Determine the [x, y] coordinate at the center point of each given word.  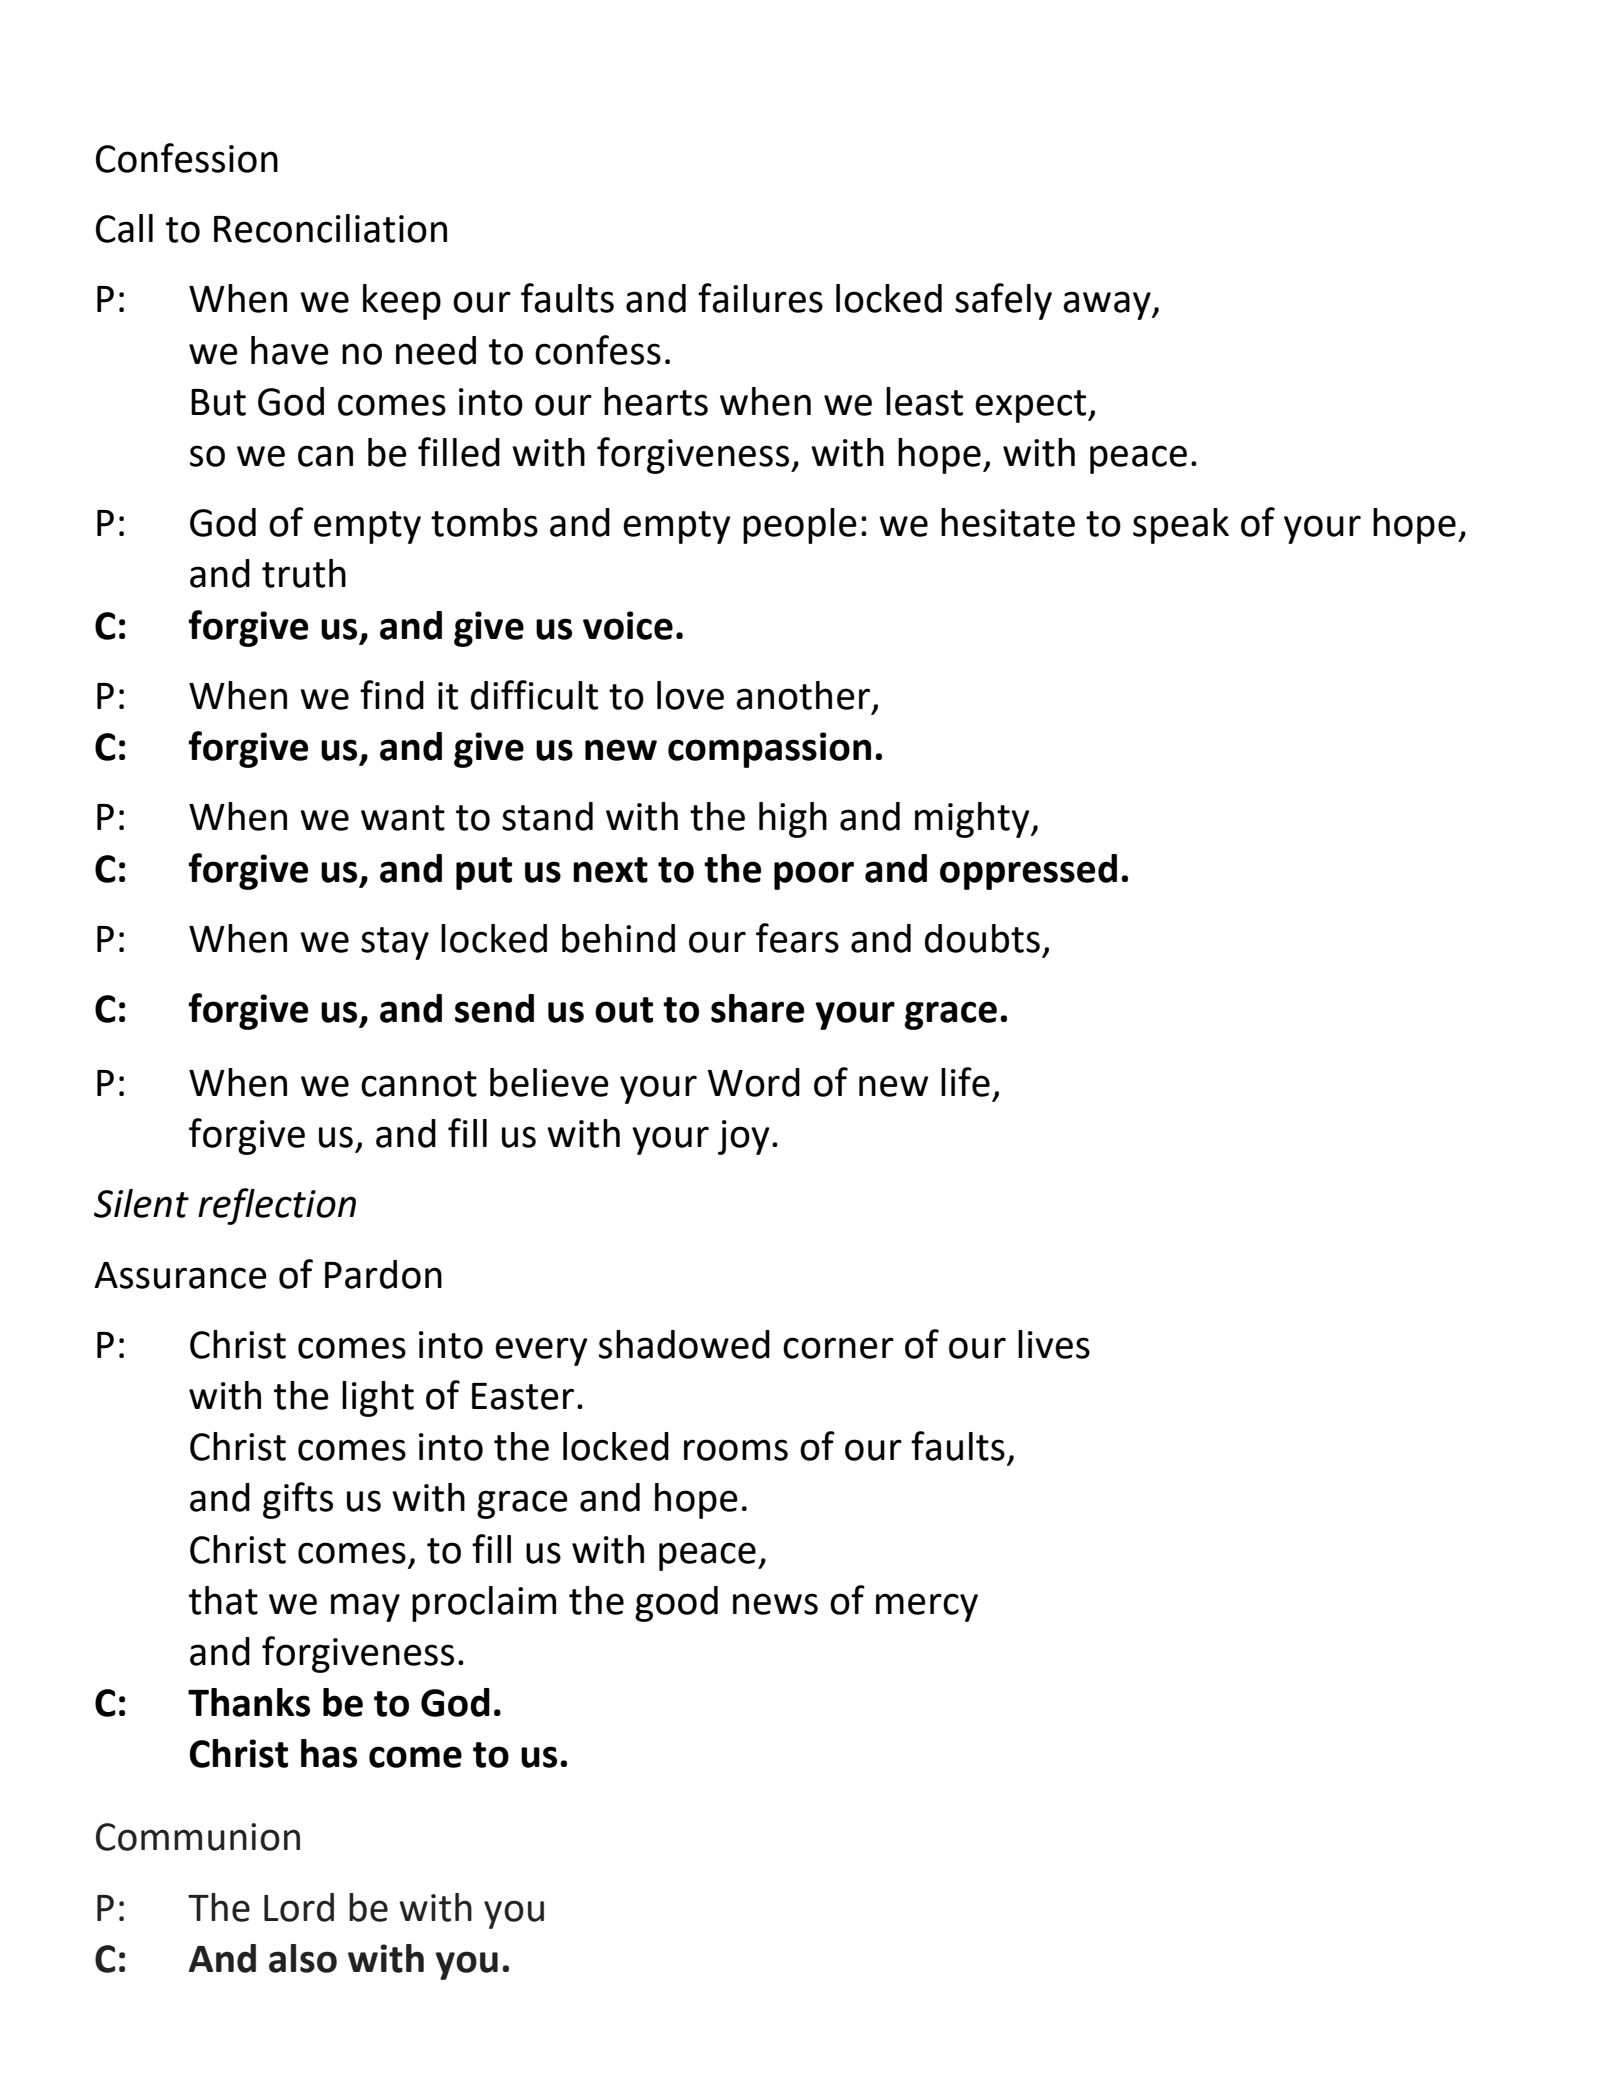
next [610, 870]
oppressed [1028, 872]
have [290, 350]
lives [1054, 1344]
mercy [927, 1607]
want [403, 818]
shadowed [684, 1344]
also [303, 1958]
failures [760, 298]
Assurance [180, 1275]
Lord [299, 1907]
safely [1003, 301]
